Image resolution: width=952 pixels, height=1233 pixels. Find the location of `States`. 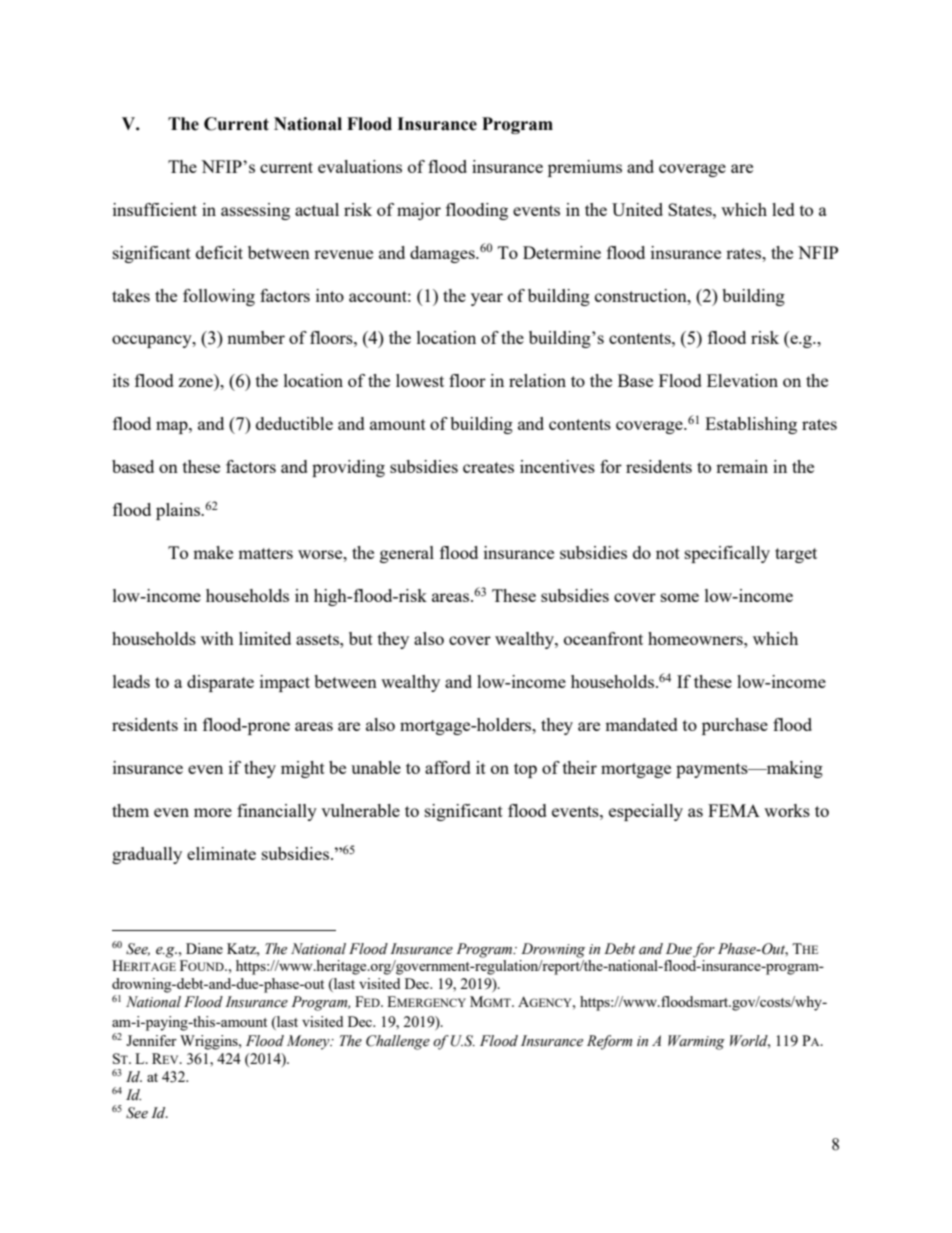

States is located at coordinates (691, 209).
